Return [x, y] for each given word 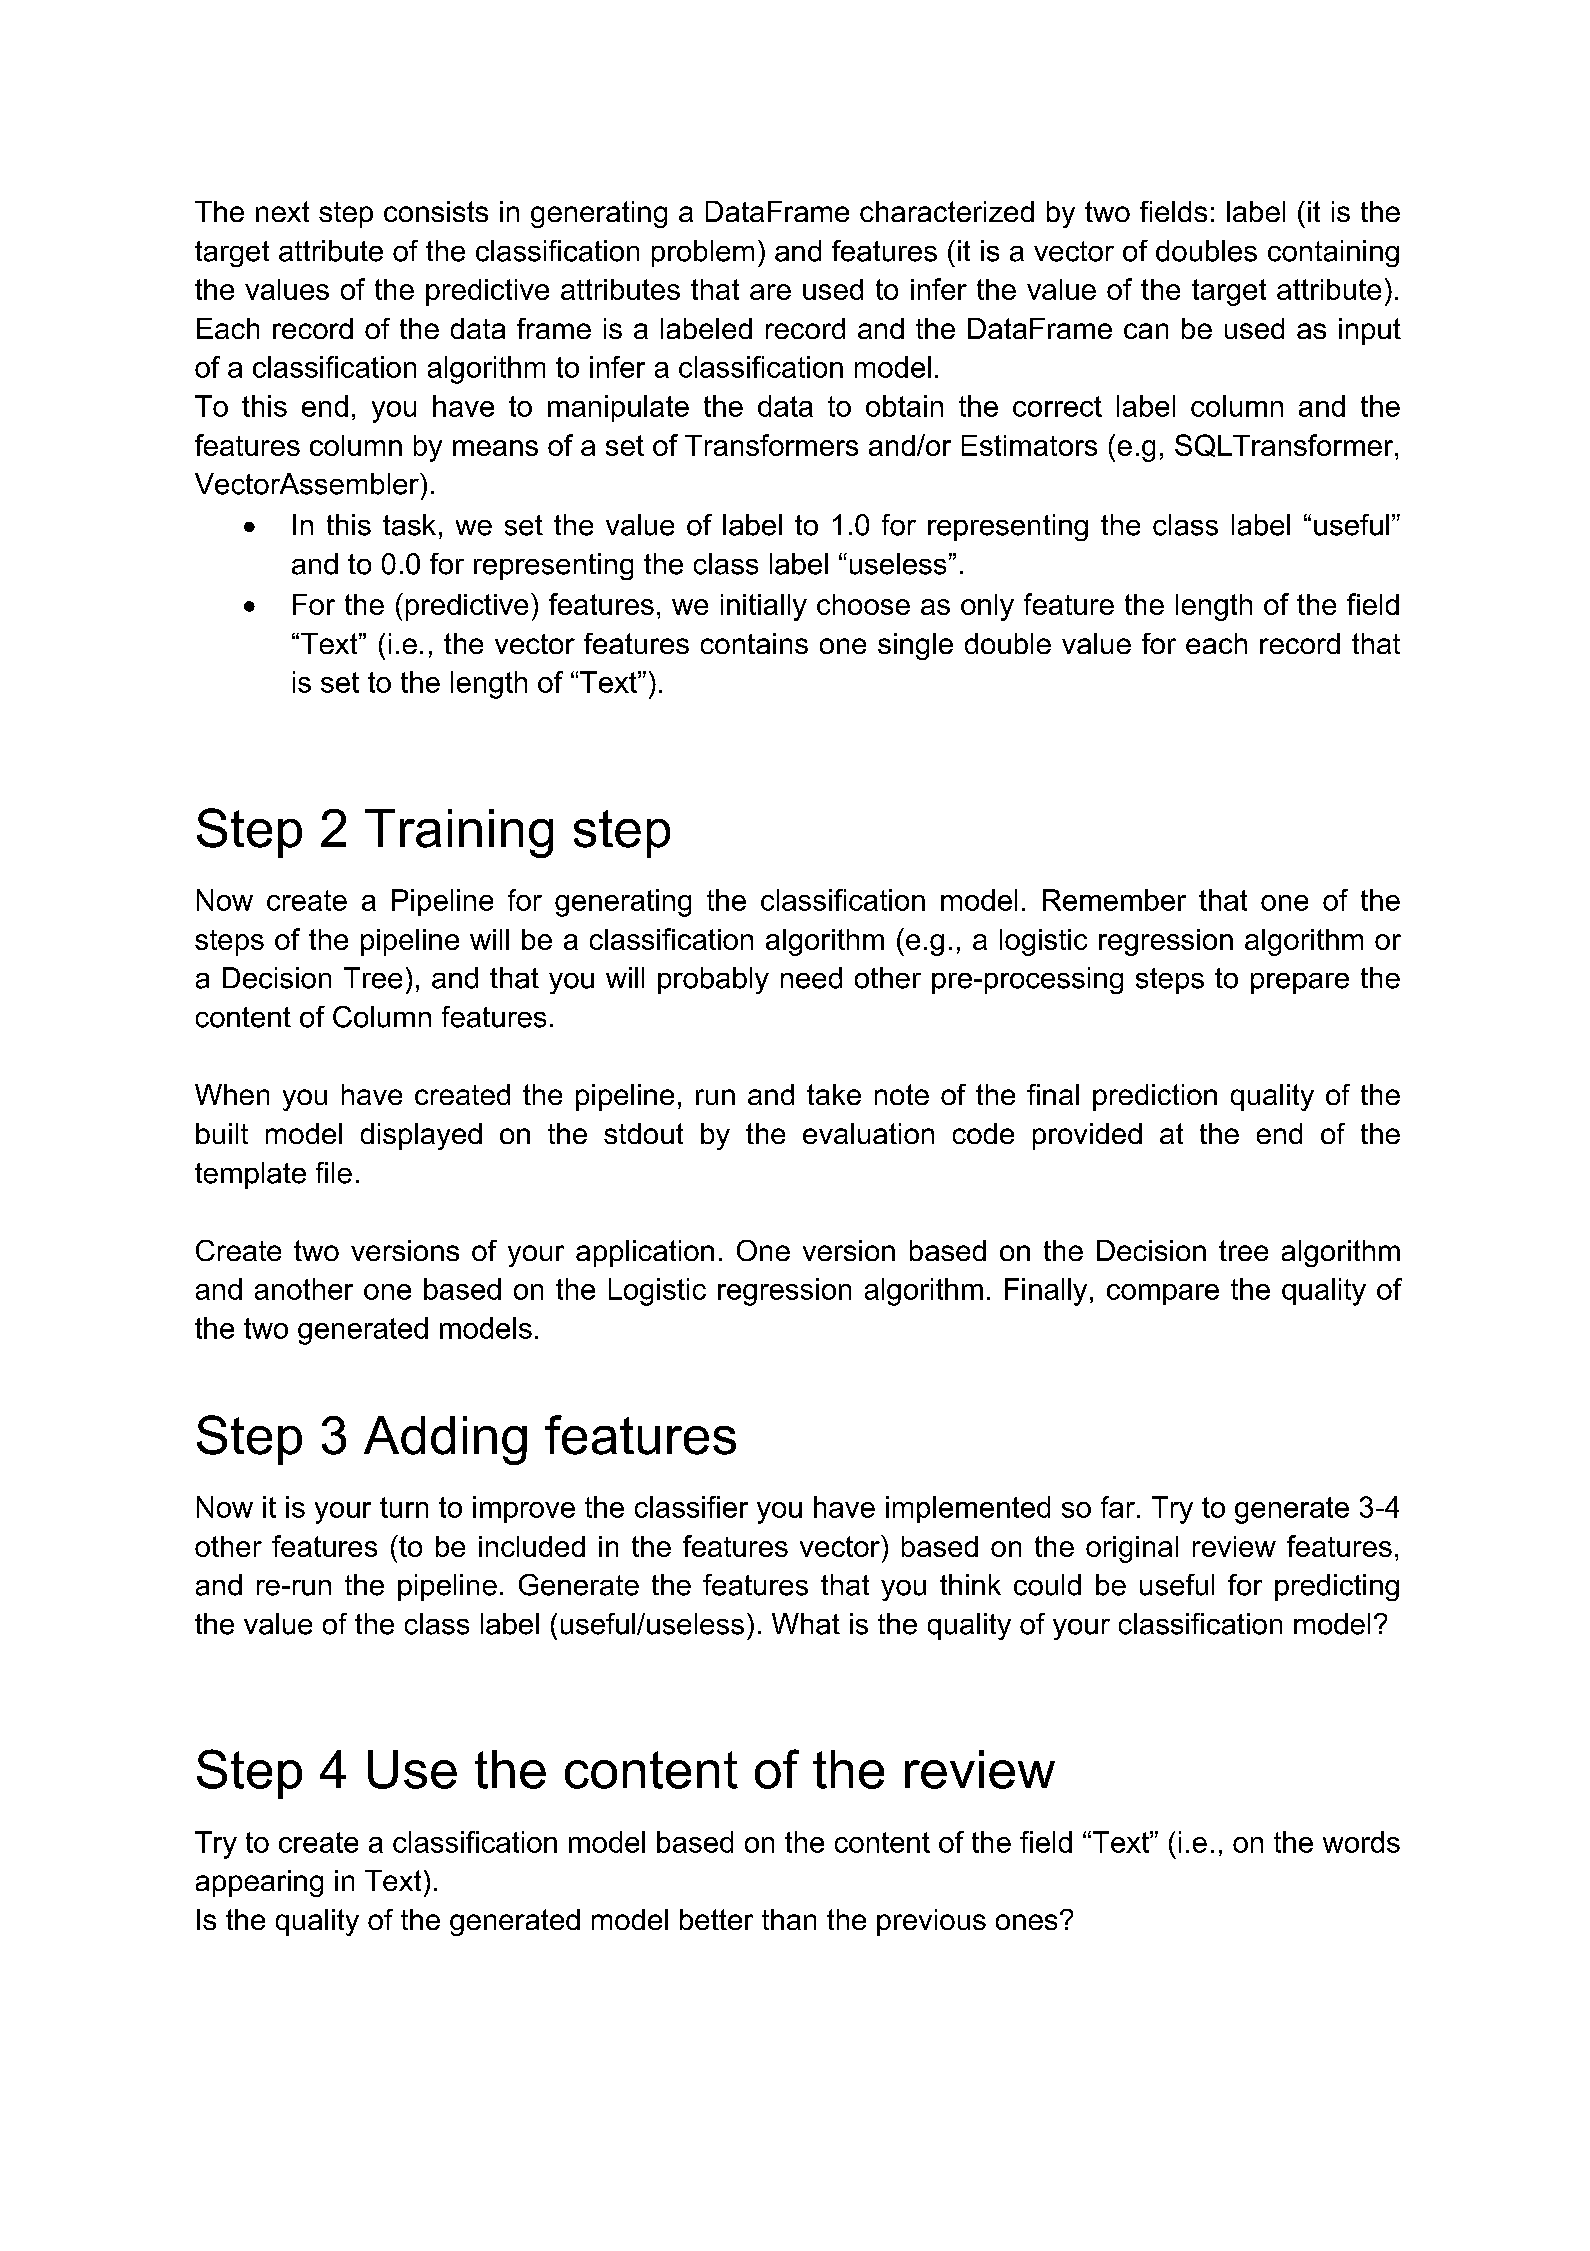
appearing [259, 1883]
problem [703, 253]
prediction [1155, 1097]
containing [1333, 253]
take [834, 1094]
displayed [421, 1136]
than [789, 1919]
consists [436, 211]
